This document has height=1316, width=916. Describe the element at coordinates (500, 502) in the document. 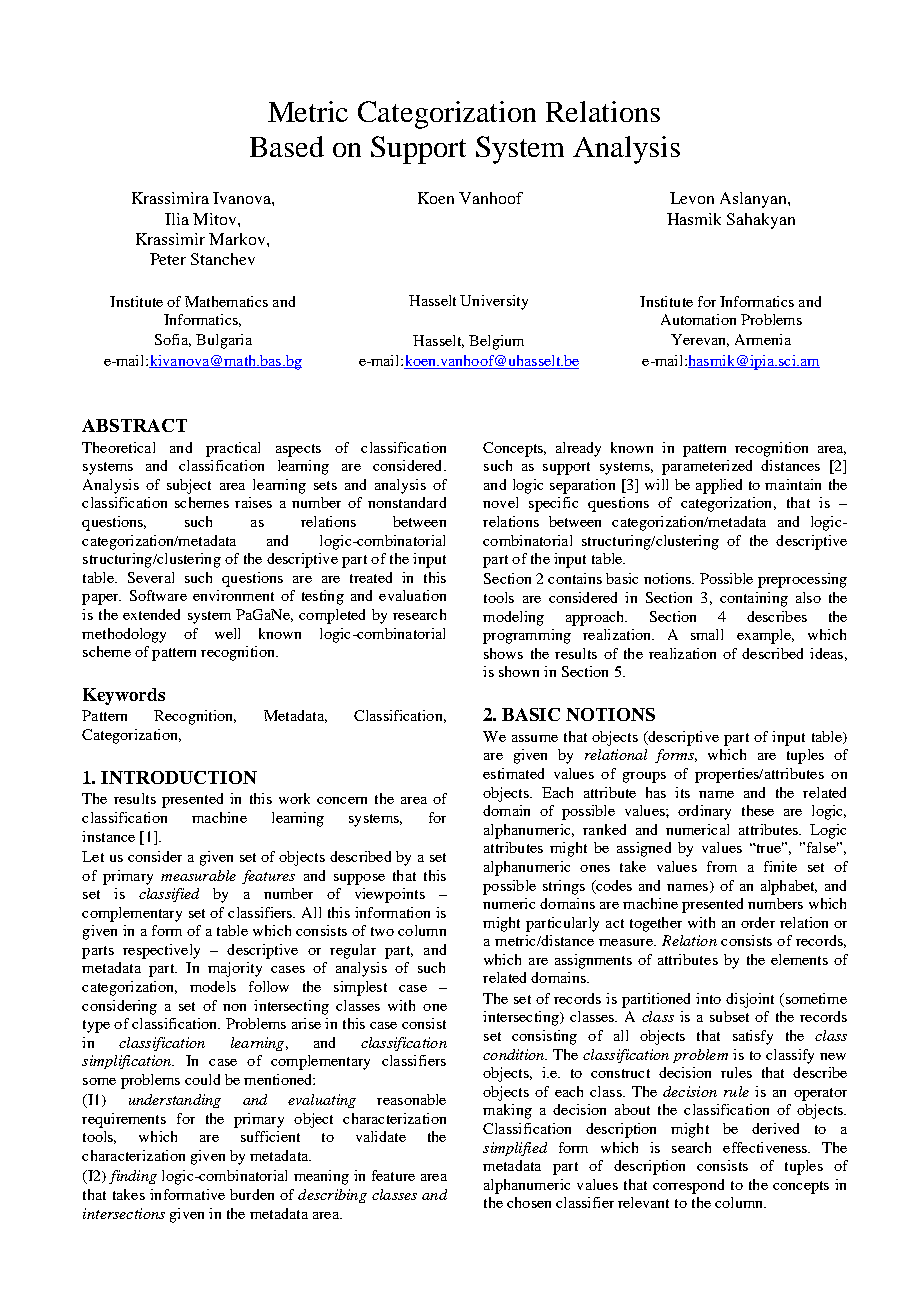

I see `novel` at that location.
